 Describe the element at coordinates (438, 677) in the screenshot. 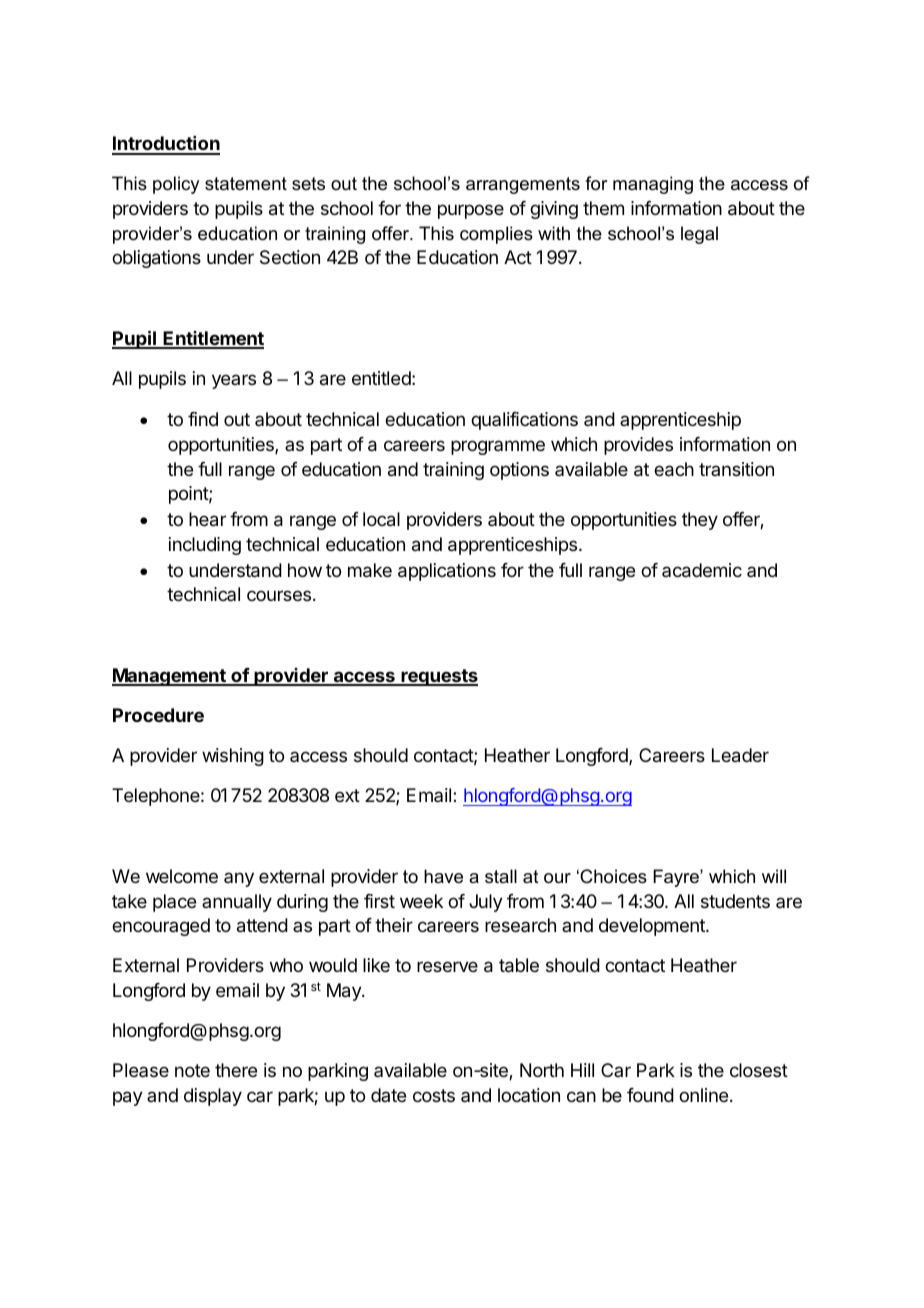

I see `requests` at that location.
